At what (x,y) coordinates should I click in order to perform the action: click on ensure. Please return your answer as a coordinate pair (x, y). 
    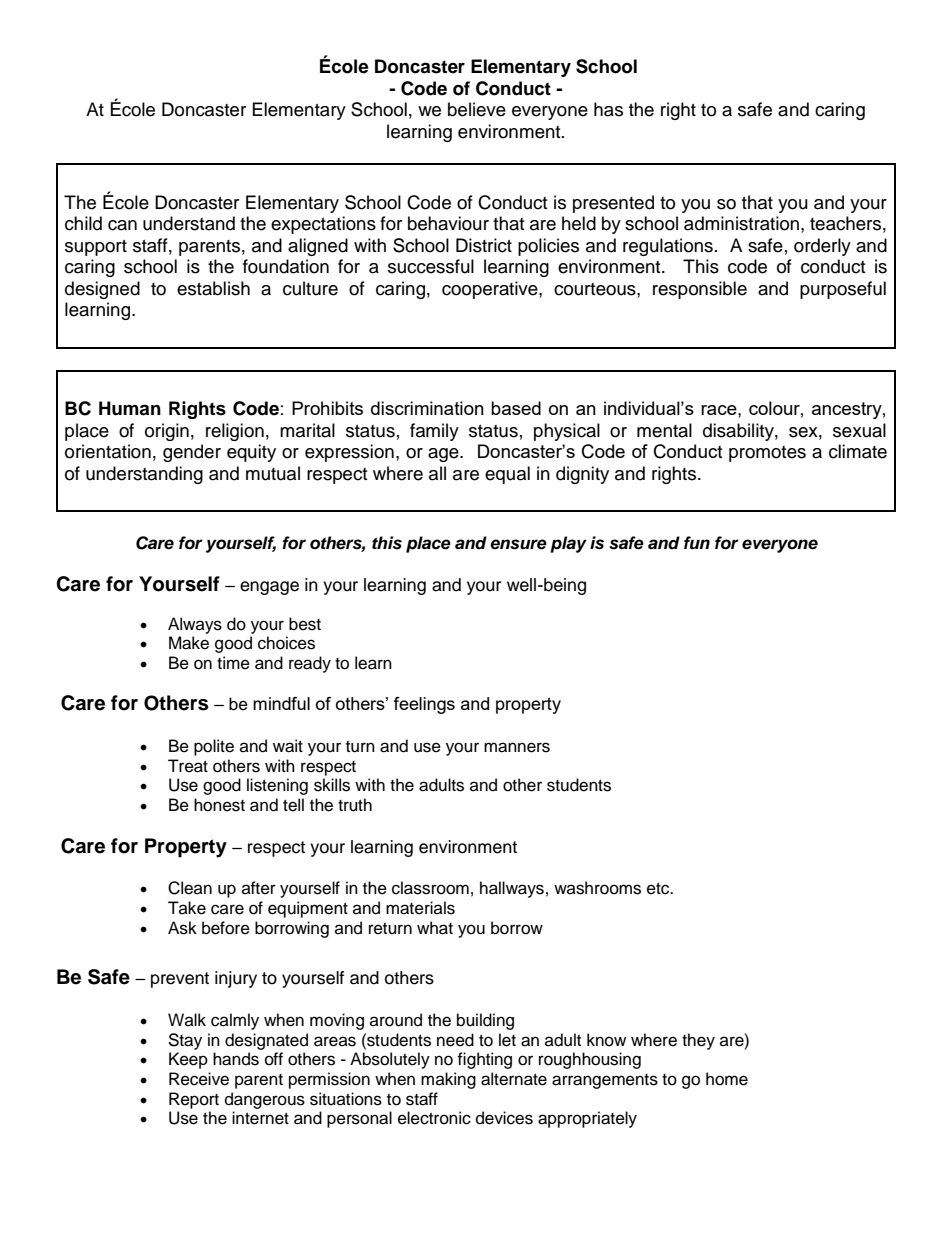
    Looking at the image, I should click on (518, 544).
